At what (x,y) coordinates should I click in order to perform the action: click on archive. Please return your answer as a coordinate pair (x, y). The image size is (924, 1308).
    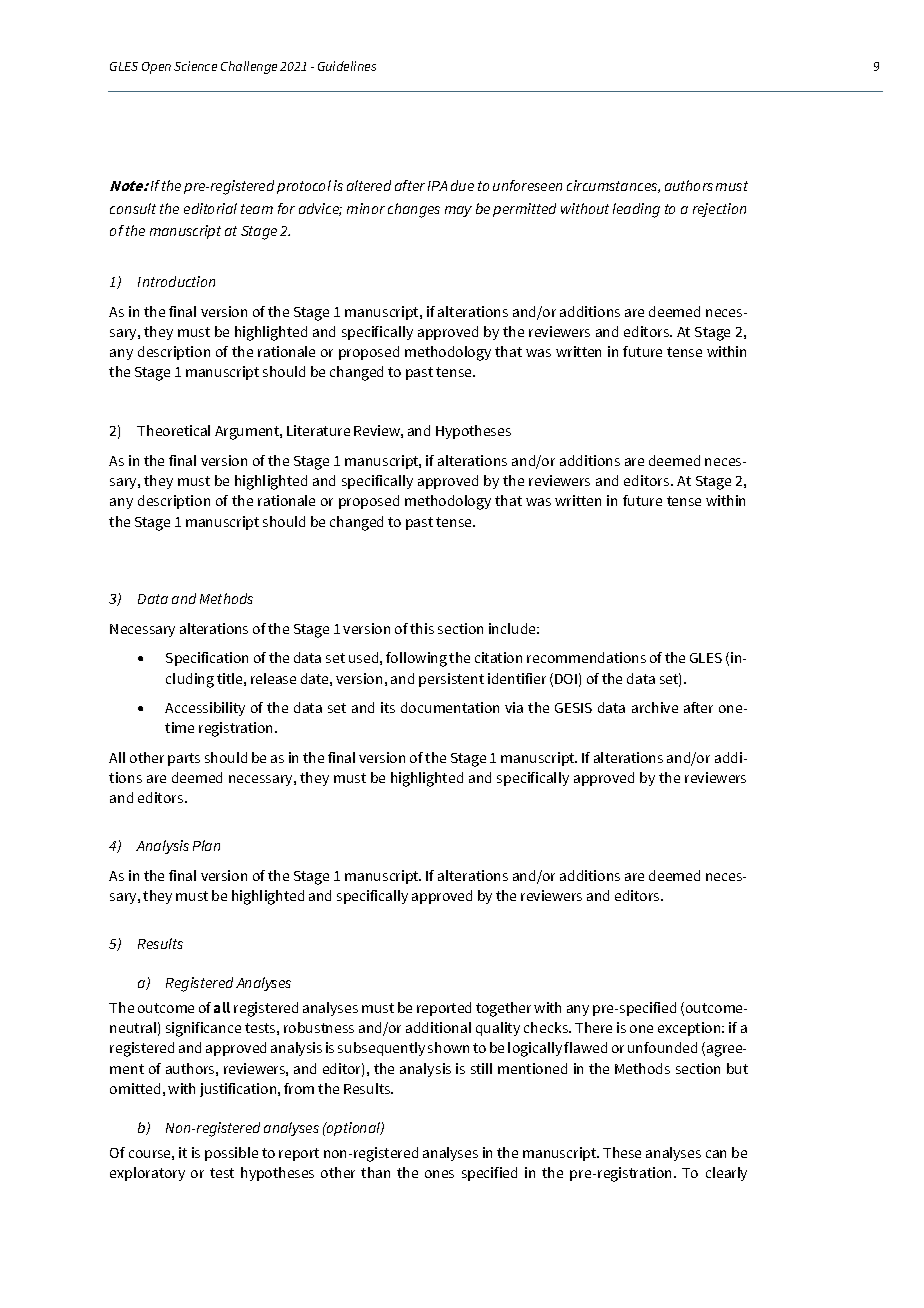
    Looking at the image, I should click on (655, 707).
